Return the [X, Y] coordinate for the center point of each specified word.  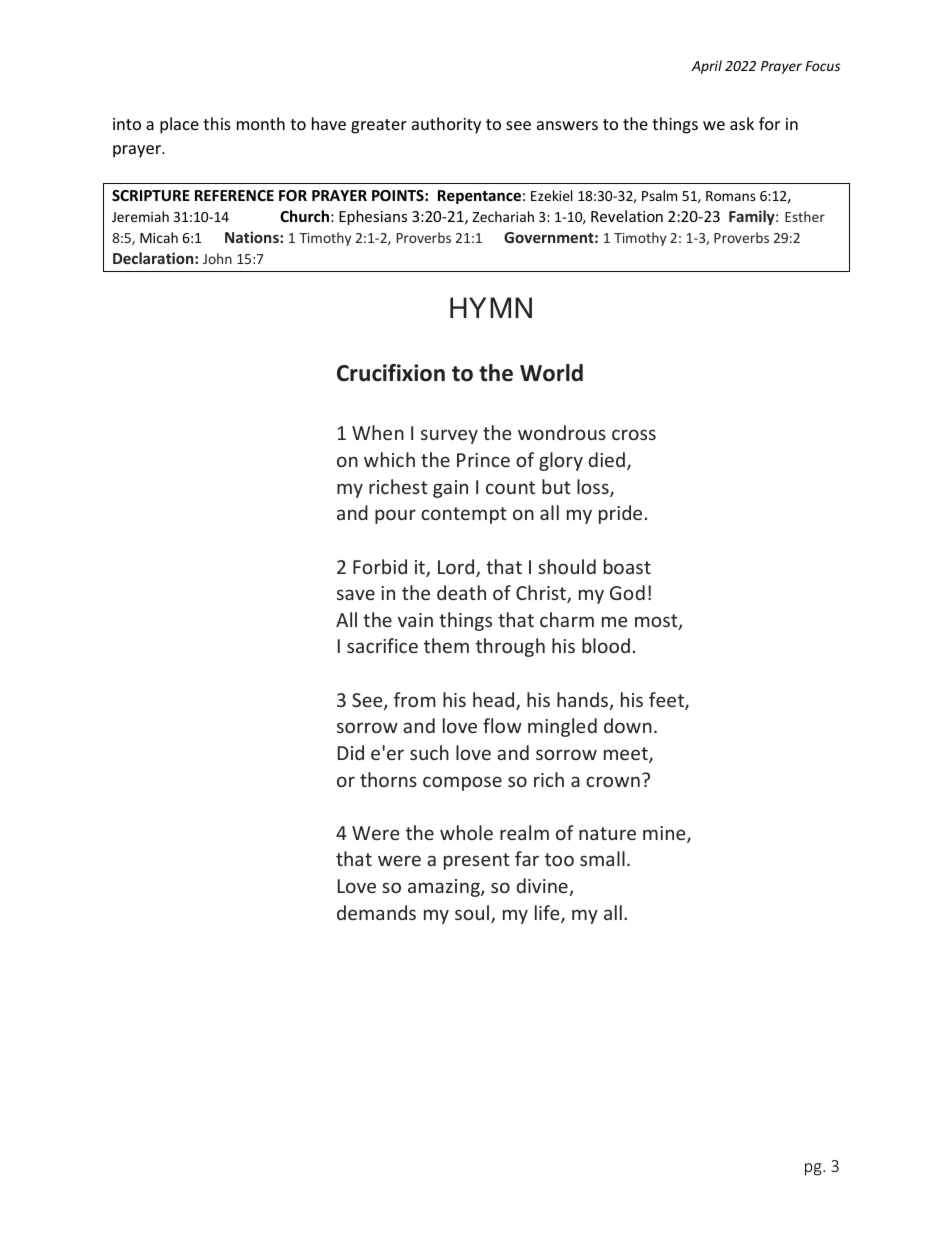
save [356, 594]
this [217, 123]
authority [446, 125]
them [446, 645]
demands [376, 912]
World [551, 373]
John [217, 258]
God [627, 592]
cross [634, 434]
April [706, 67]
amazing [445, 888]
